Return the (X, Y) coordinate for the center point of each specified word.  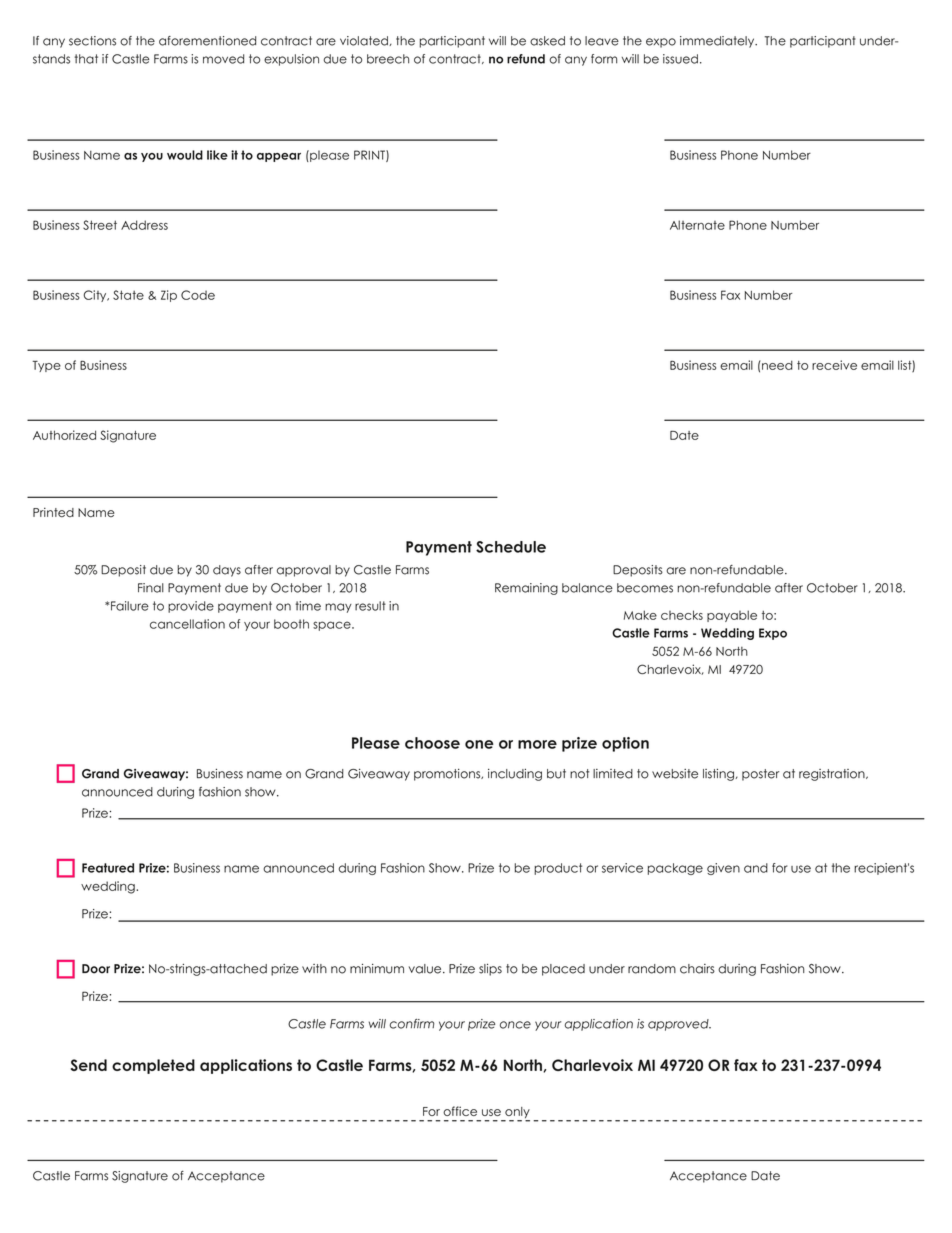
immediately (718, 42)
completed (153, 1066)
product (558, 869)
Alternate (697, 225)
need (776, 365)
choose (432, 743)
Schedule (511, 547)
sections (92, 41)
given (723, 869)
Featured (108, 868)
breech (388, 59)
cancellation (187, 624)
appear (279, 157)
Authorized (64, 435)
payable (732, 616)
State (128, 295)
